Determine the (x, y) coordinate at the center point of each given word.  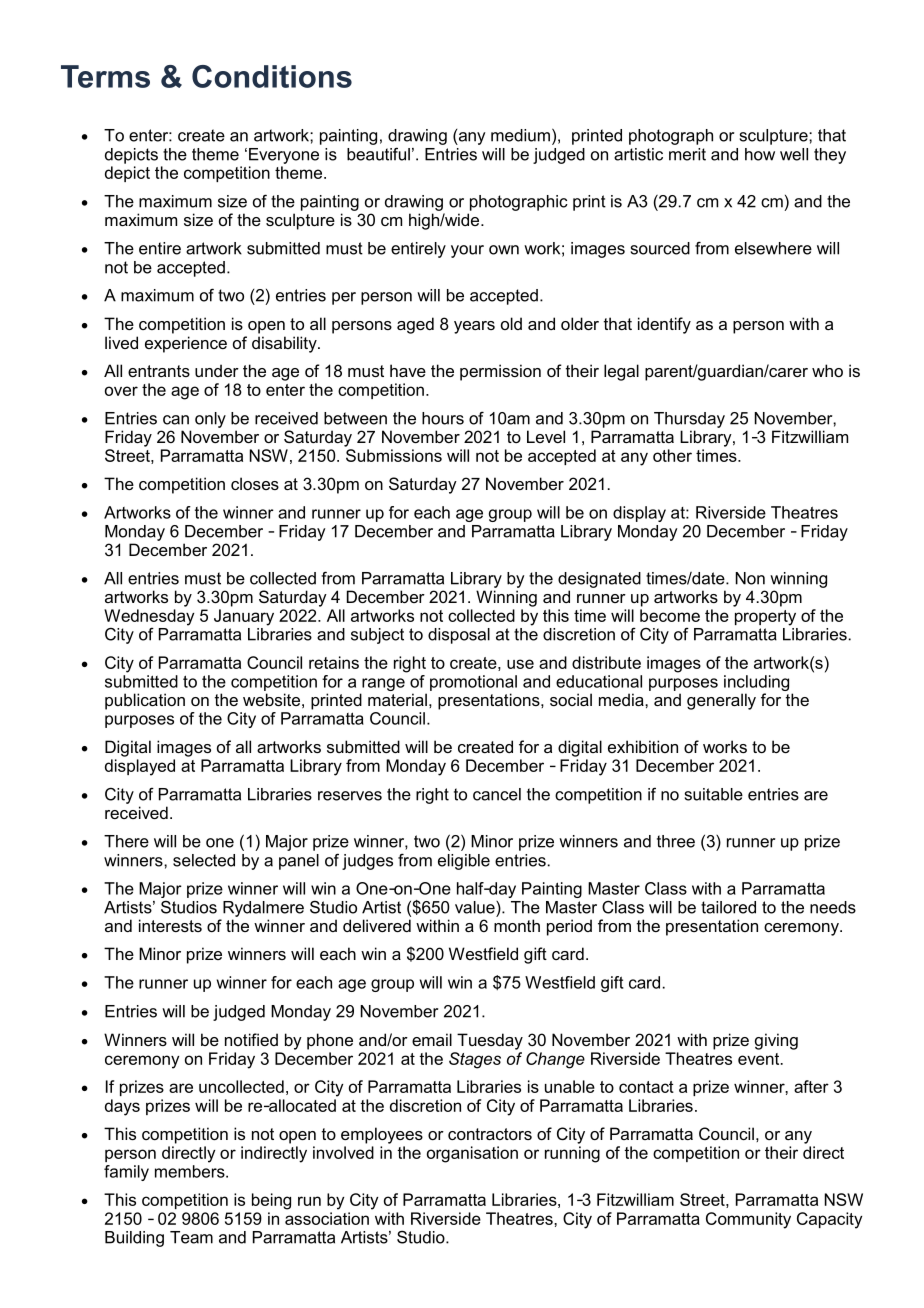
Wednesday (149, 617)
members (191, 1171)
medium (520, 135)
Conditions (272, 76)
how (760, 154)
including (756, 684)
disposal (459, 636)
